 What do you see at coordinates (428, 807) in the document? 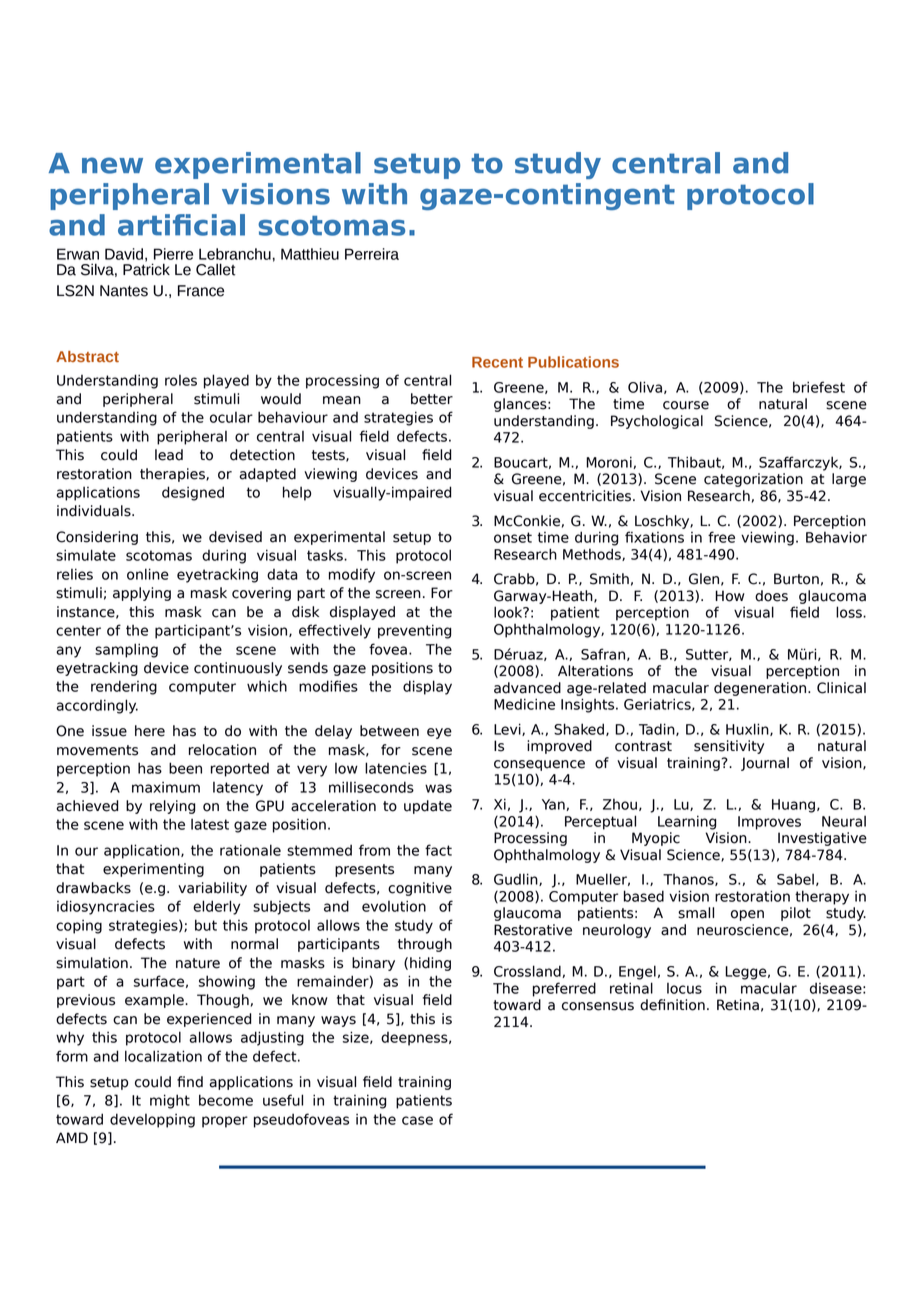
I see `update` at bounding box center [428, 807].
